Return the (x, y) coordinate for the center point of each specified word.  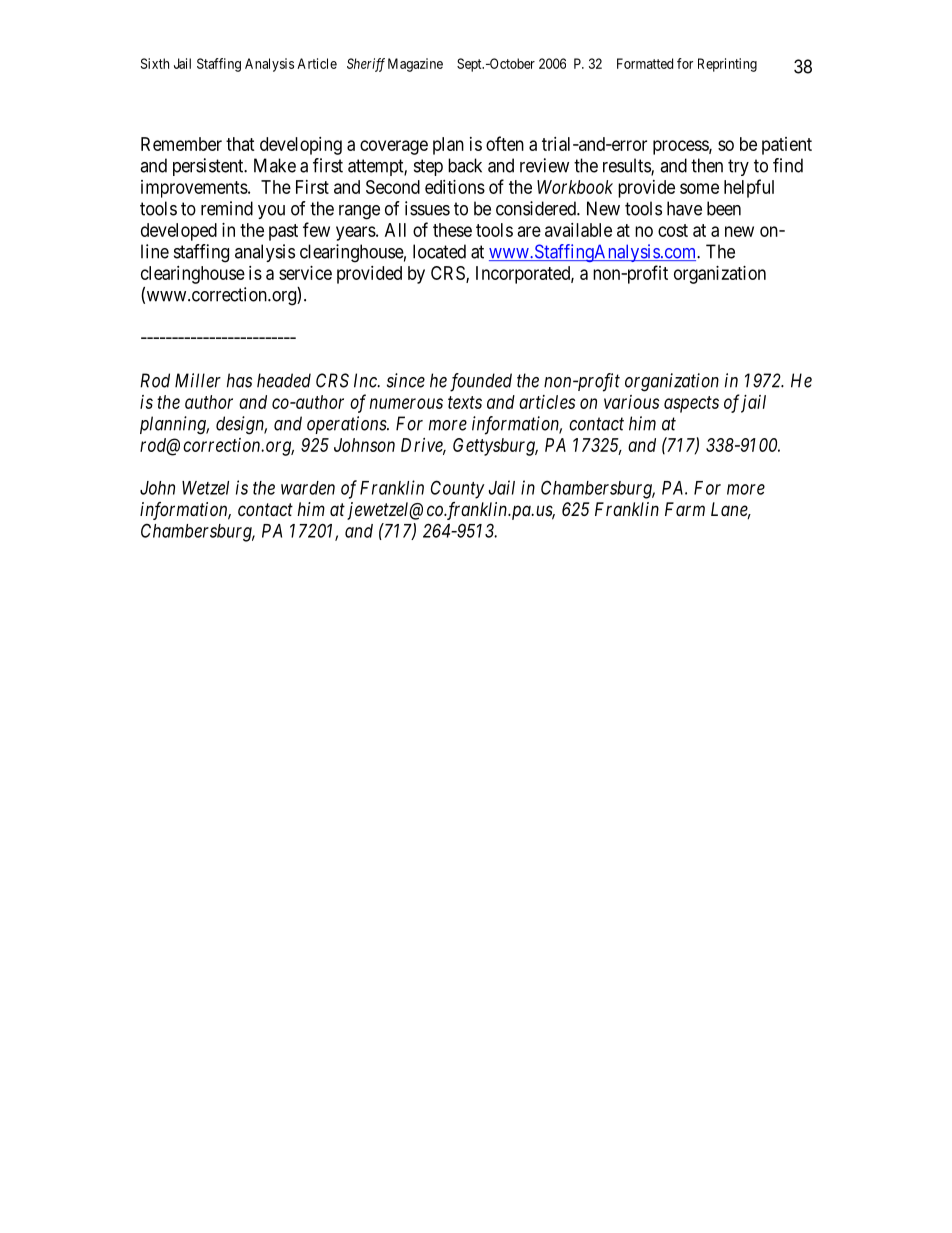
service (305, 273)
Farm (685, 509)
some (699, 188)
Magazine (415, 65)
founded (481, 382)
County (458, 489)
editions (455, 187)
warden (308, 488)
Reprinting (727, 65)
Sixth (155, 63)
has (239, 380)
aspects (691, 404)
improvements (194, 189)
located (439, 251)
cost (673, 230)
